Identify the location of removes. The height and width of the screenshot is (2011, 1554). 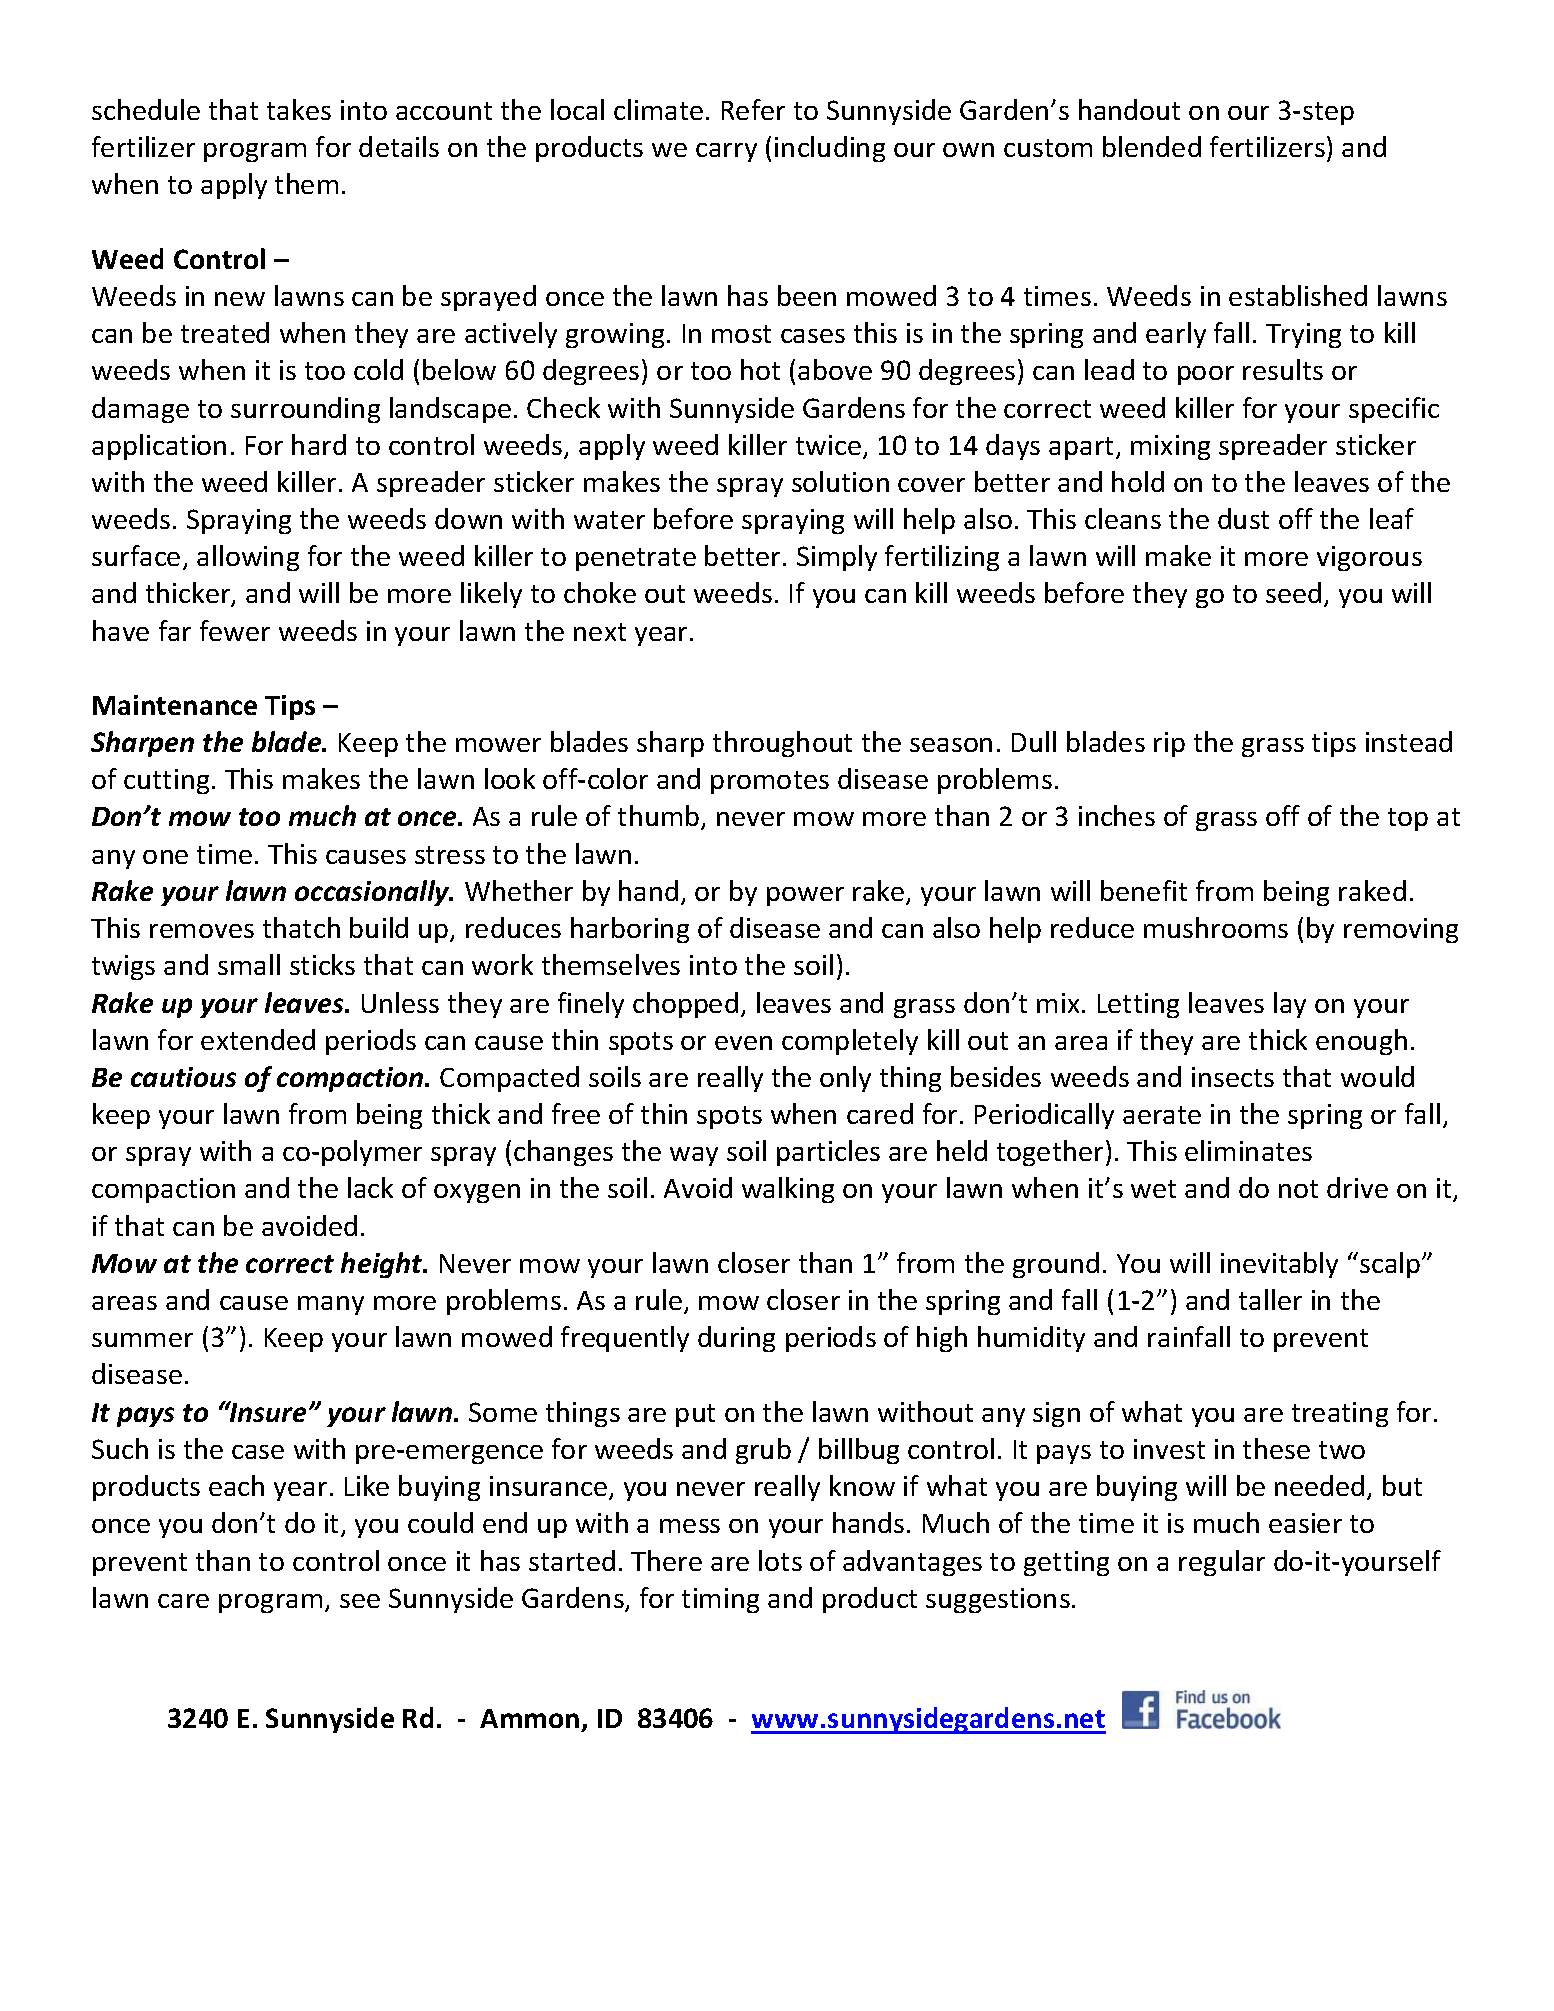
(202, 931).
